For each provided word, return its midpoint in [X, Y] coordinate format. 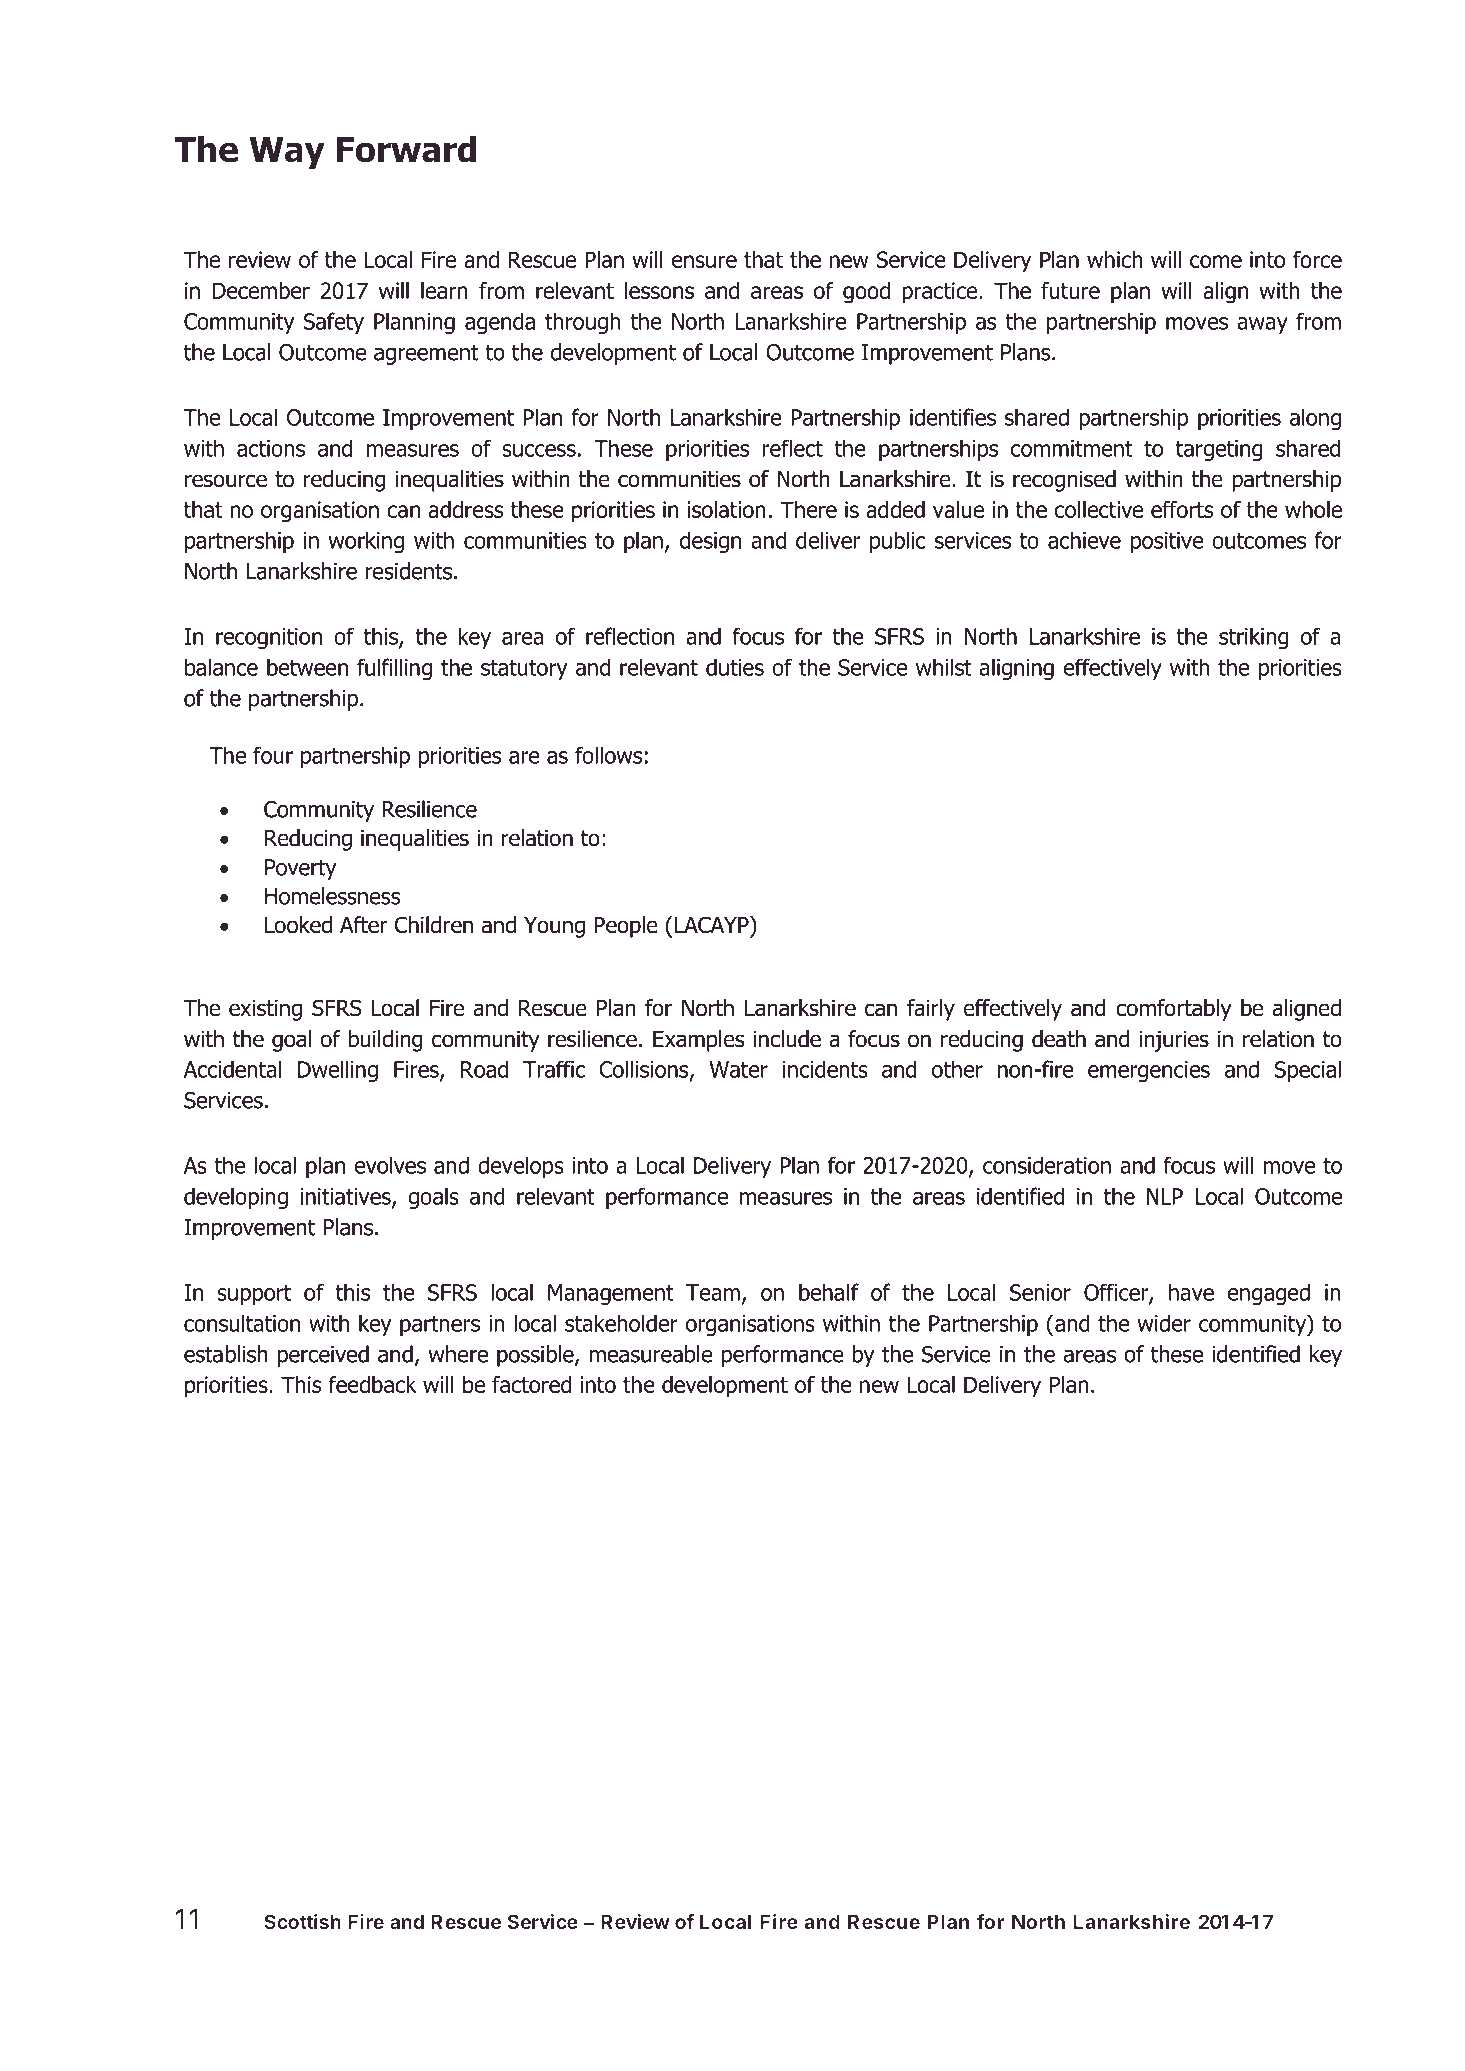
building [385, 1041]
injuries [1174, 1041]
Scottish [302, 1921]
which [1115, 259]
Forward [406, 149]
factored [532, 1384]
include [787, 1039]
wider [1164, 1323]
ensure [704, 261]
